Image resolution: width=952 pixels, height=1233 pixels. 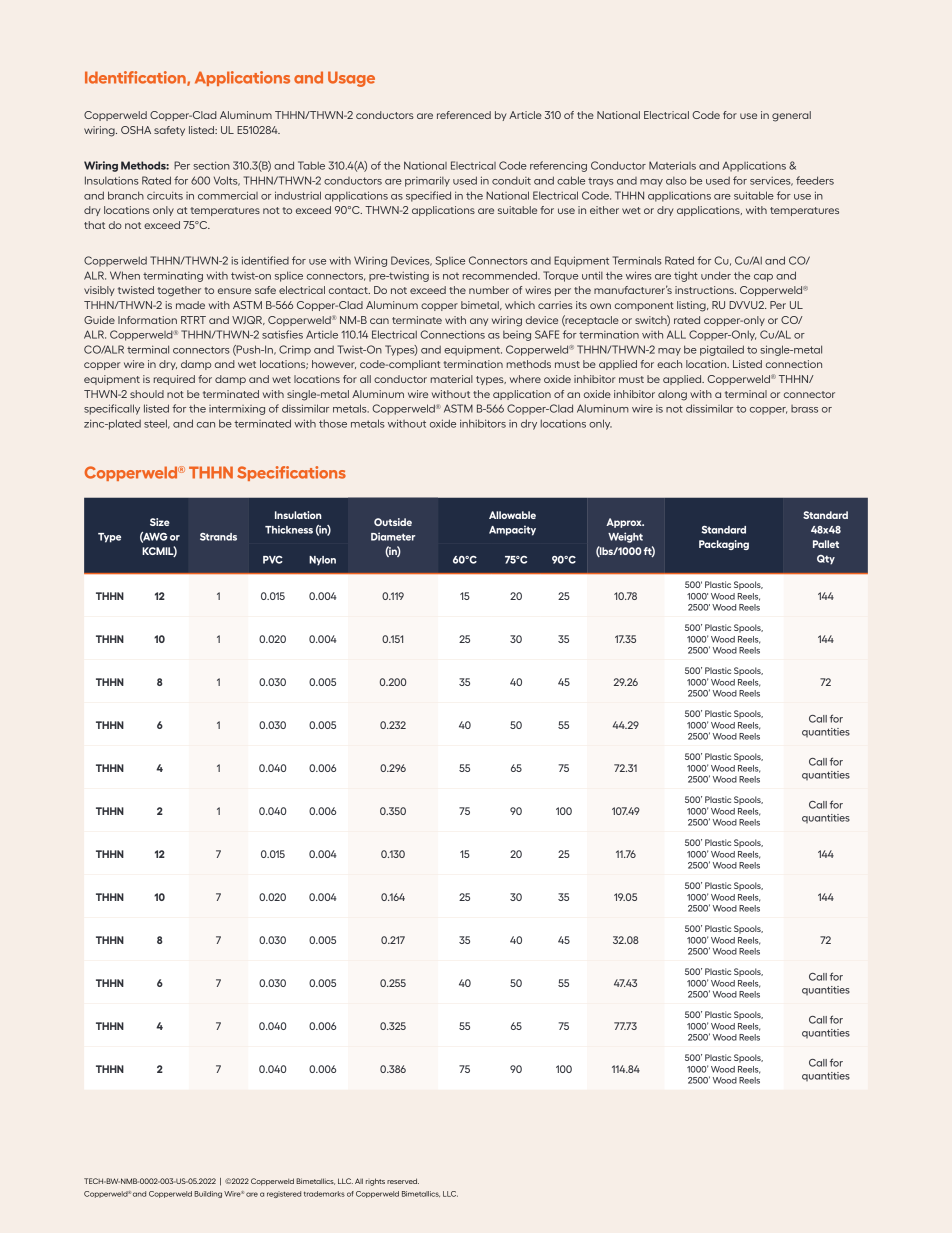 I want to click on general, so click(x=791, y=116).
